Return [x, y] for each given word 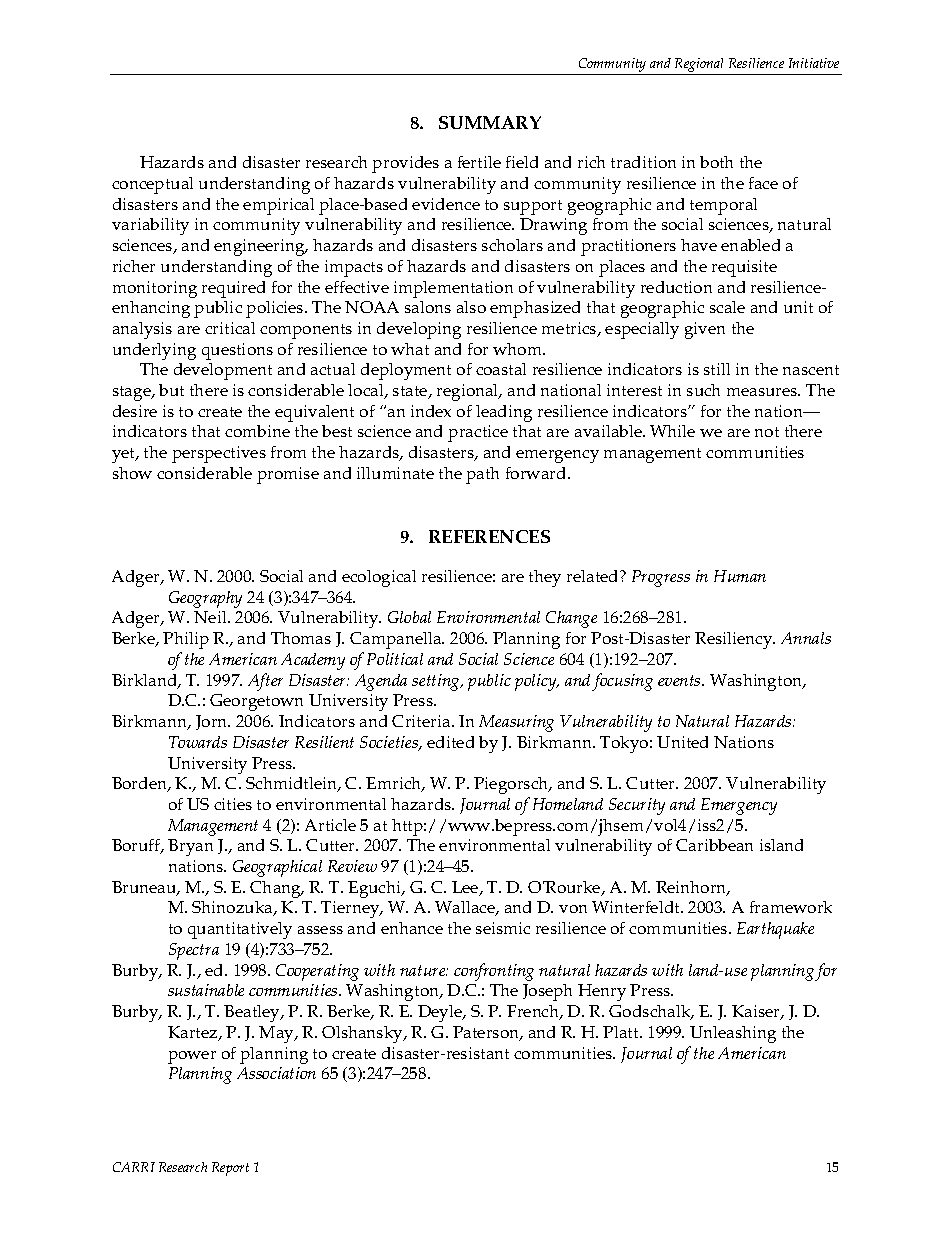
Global [409, 617]
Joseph [547, 992]
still [717, 369]
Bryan [190, 847]
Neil [211, 617]
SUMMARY [490, 122]
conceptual [152, 185]
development [223, 371]
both [716, 162]
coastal [501, 369]
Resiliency [735, 640]
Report [230, 1169]
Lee [466, 888]
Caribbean [714, 845]
